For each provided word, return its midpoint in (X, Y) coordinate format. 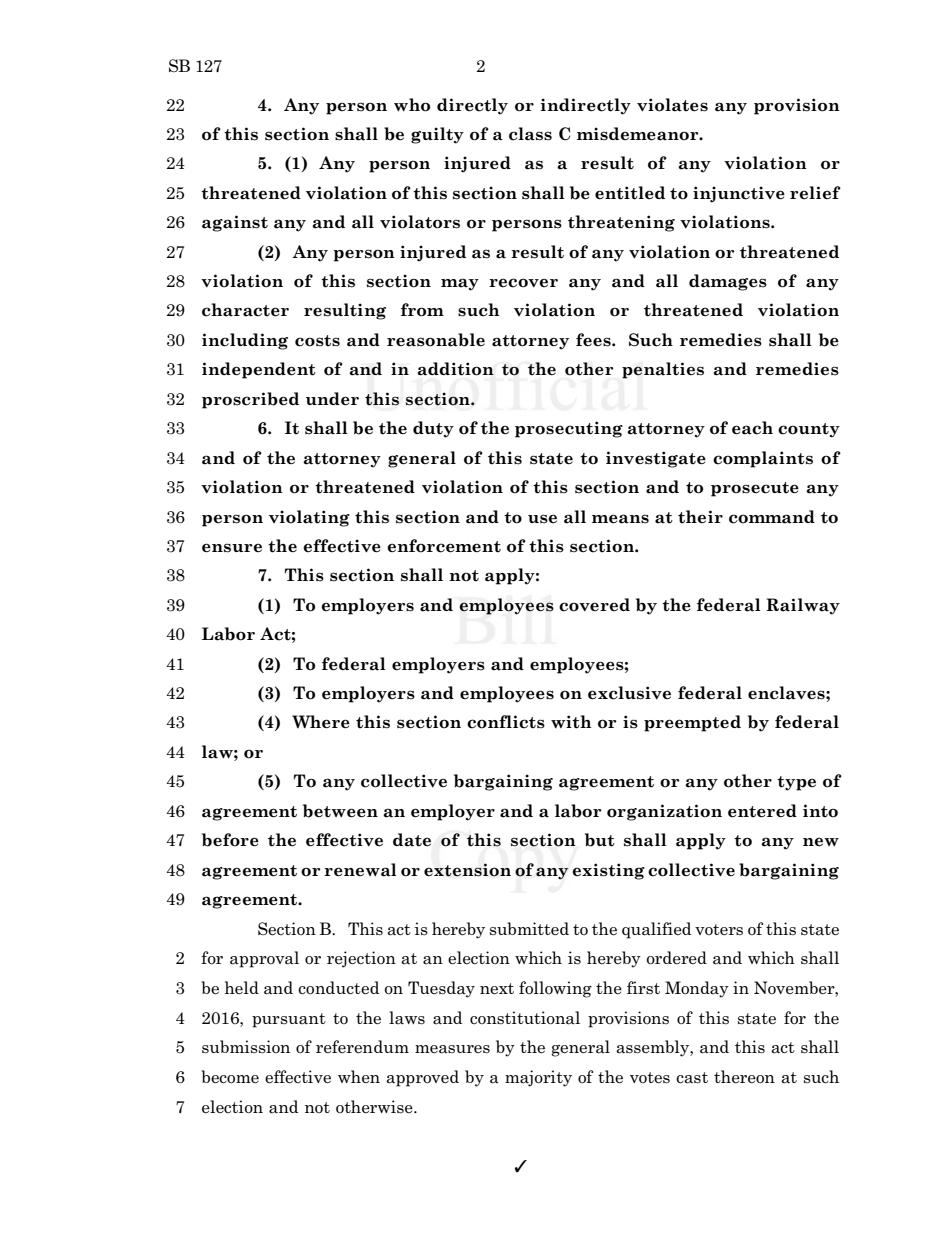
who (412, 105)
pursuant (289, 1020)
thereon (744, 1077)
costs (317, 341)
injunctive (739, 194)
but (600, 840)
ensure (232, 548)
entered (762, 811)
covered (594, 605)
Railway (803, 606)
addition (455, 369)
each (752, 428)
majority (538, 1078)
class (530, 134)
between (340, 811)
